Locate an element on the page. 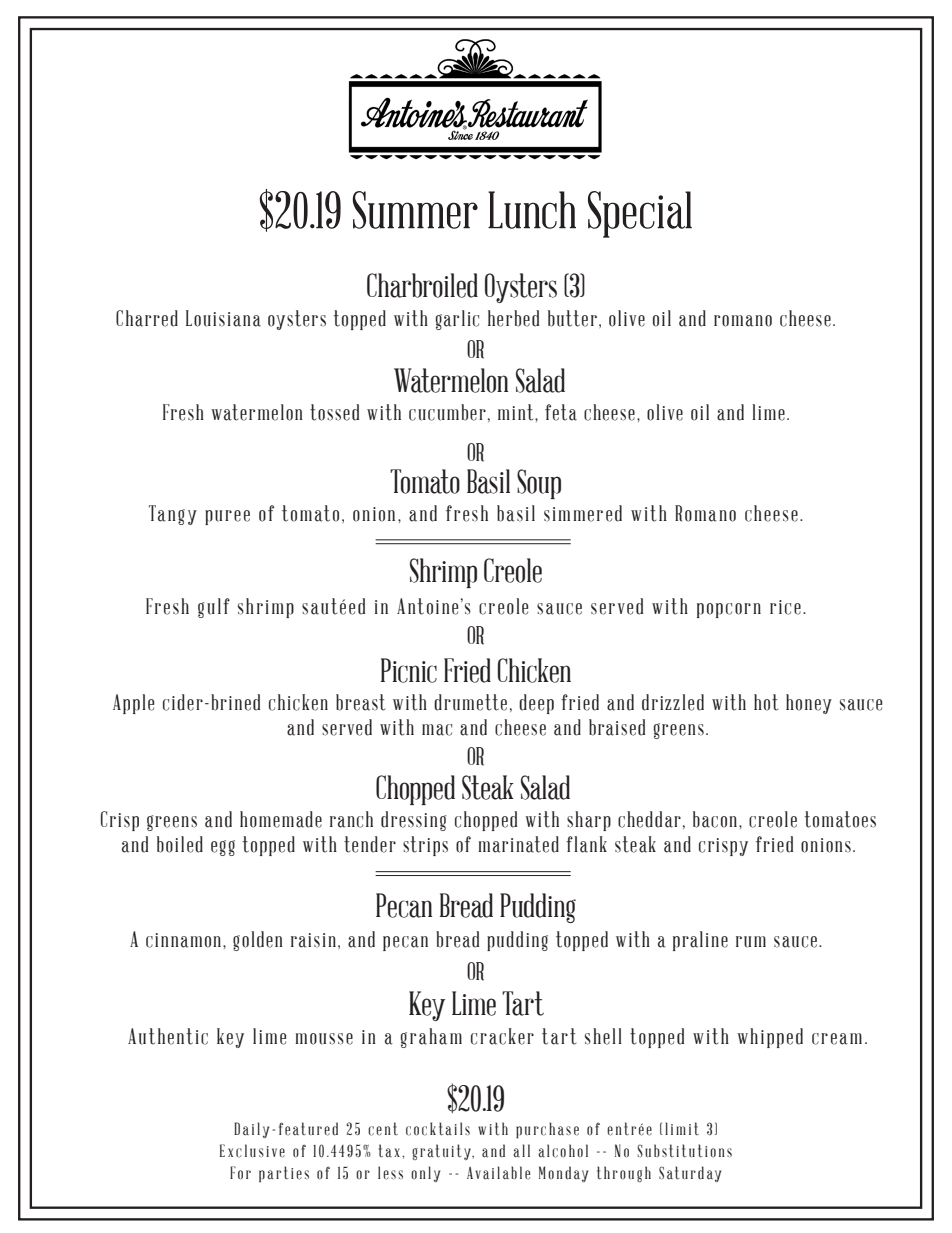  dressing is located at coordinates (413, 821).
